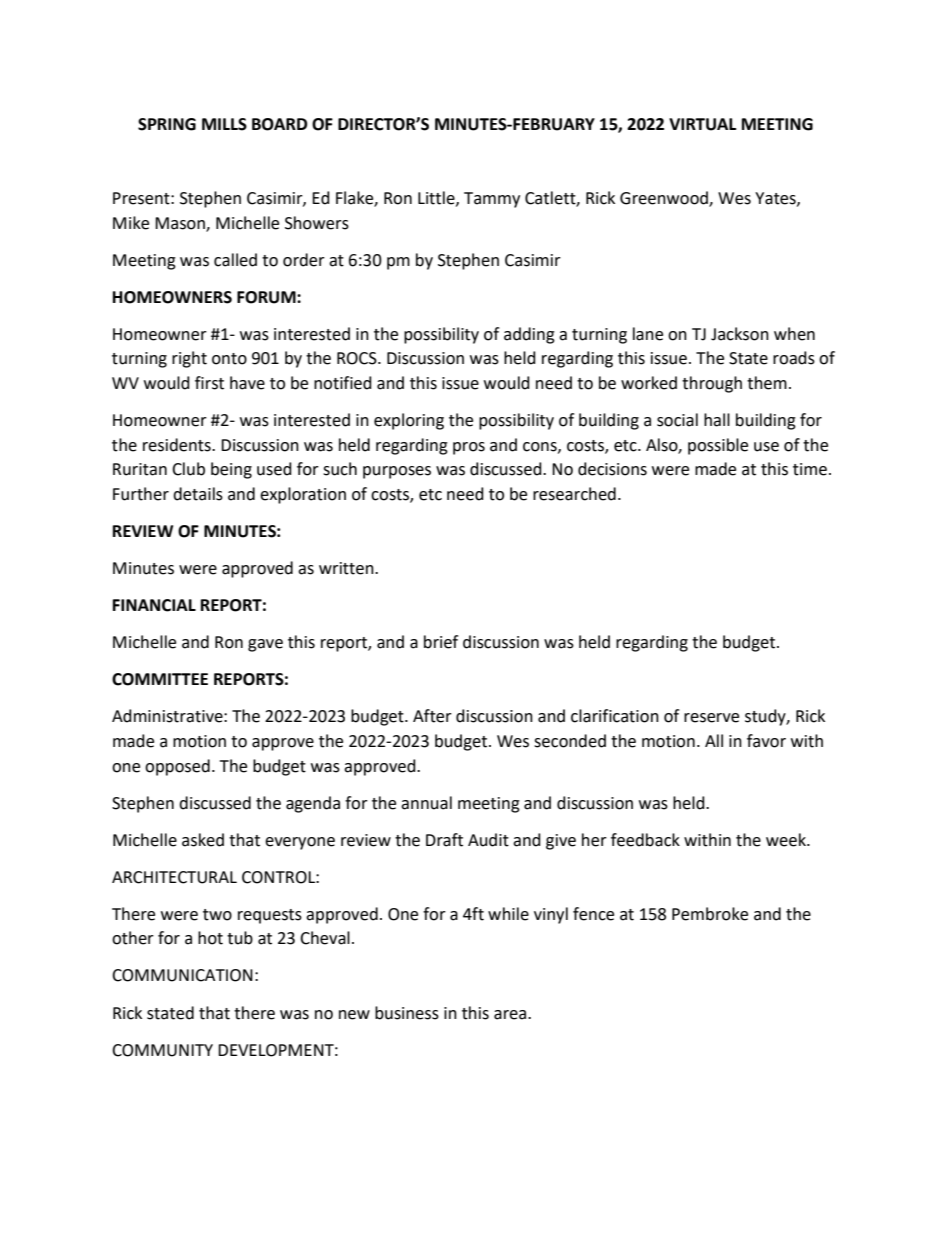 The width and height of the screenshot is (952, 1233). I want to click on residents, so click(178, 445).
